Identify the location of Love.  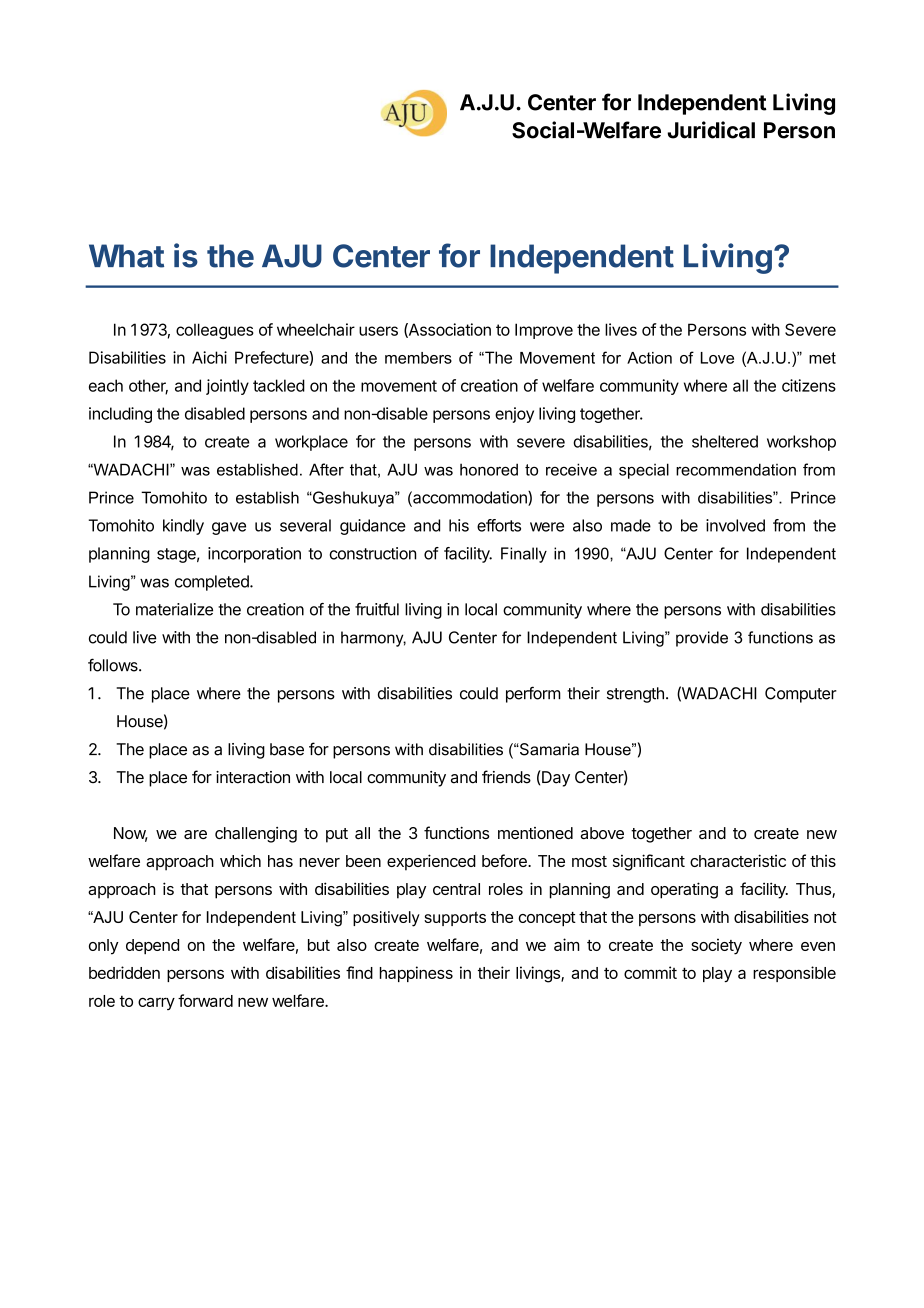
(717, 358).
